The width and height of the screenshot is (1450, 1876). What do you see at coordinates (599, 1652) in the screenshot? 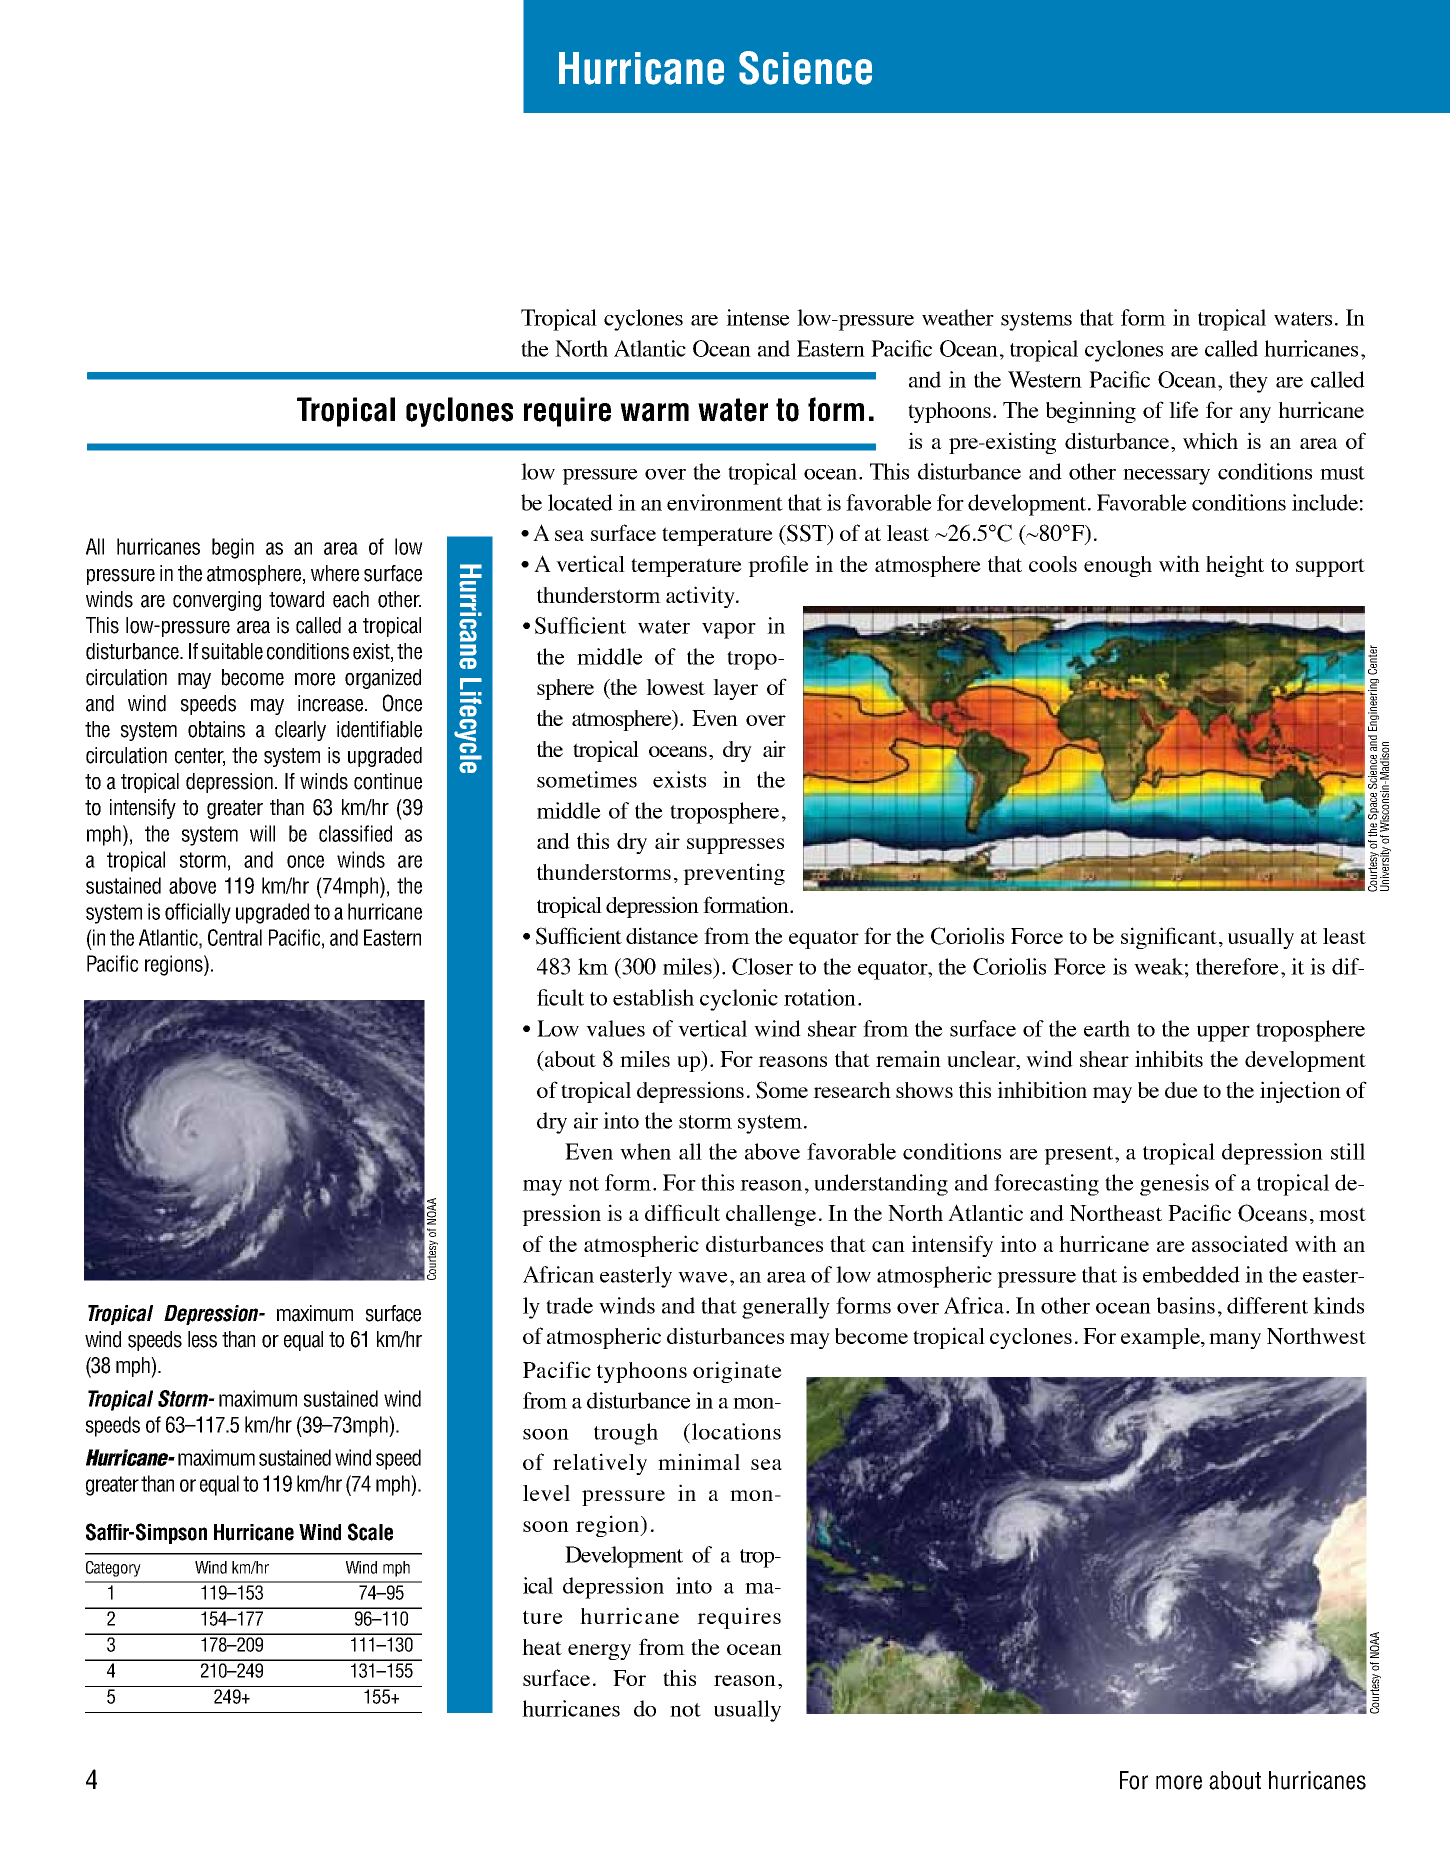
I see `energy` at bounding box center [599, 1652].
